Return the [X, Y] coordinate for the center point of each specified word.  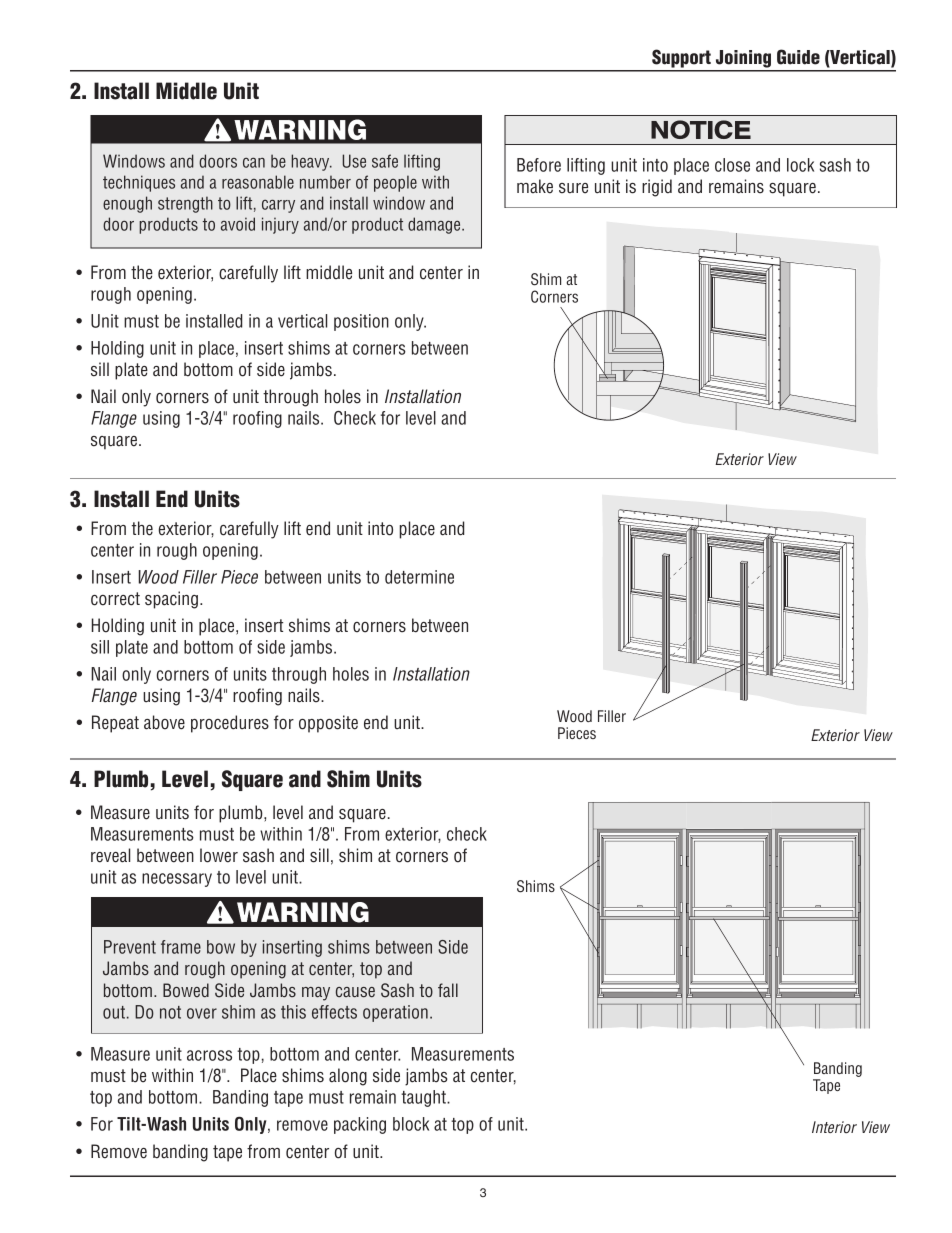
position [361, 322]
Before [539, 165]
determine [419, 577]
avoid [238, 224]
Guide [798, 57]
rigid [657, 188]
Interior [834, 1127]
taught [424, 1098]
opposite [328, 724]
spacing [171, 600]
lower [219, 855]
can [254, 162]
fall [448, 990]
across [209, 1055]
